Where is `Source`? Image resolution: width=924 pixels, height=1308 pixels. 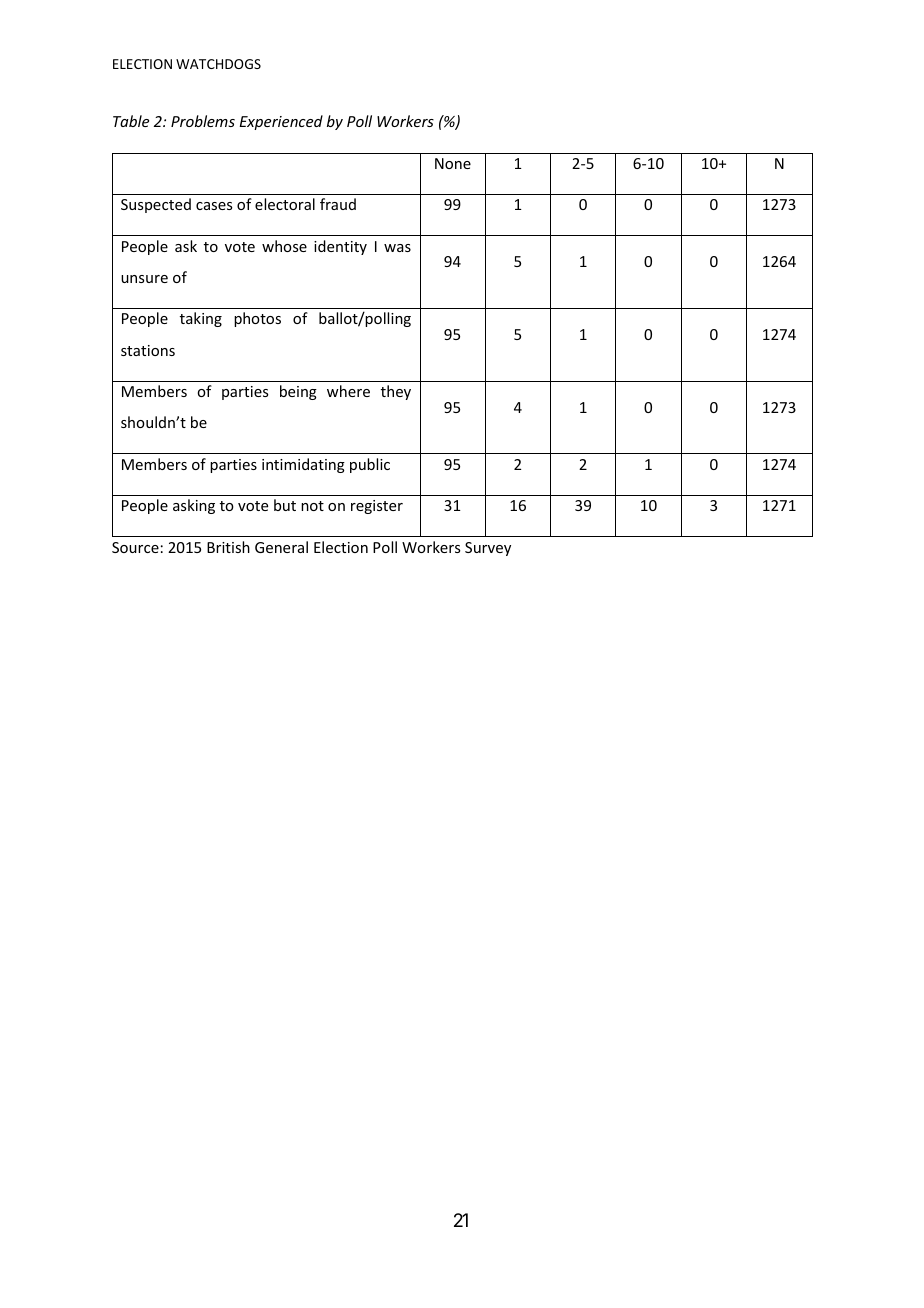
Source is located at coordinates (135, 547).
